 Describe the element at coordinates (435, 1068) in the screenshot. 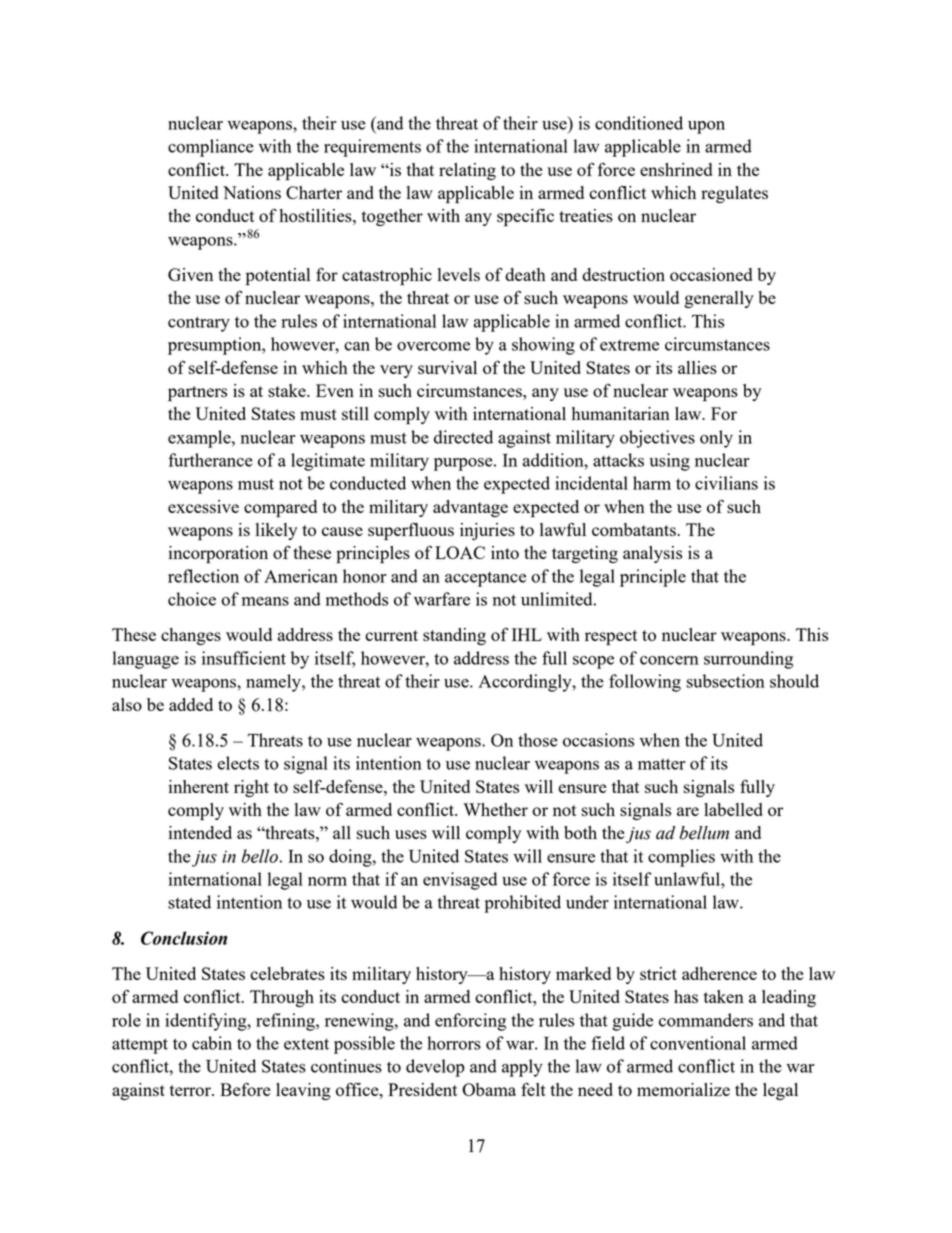

I see `develop` at that location.
